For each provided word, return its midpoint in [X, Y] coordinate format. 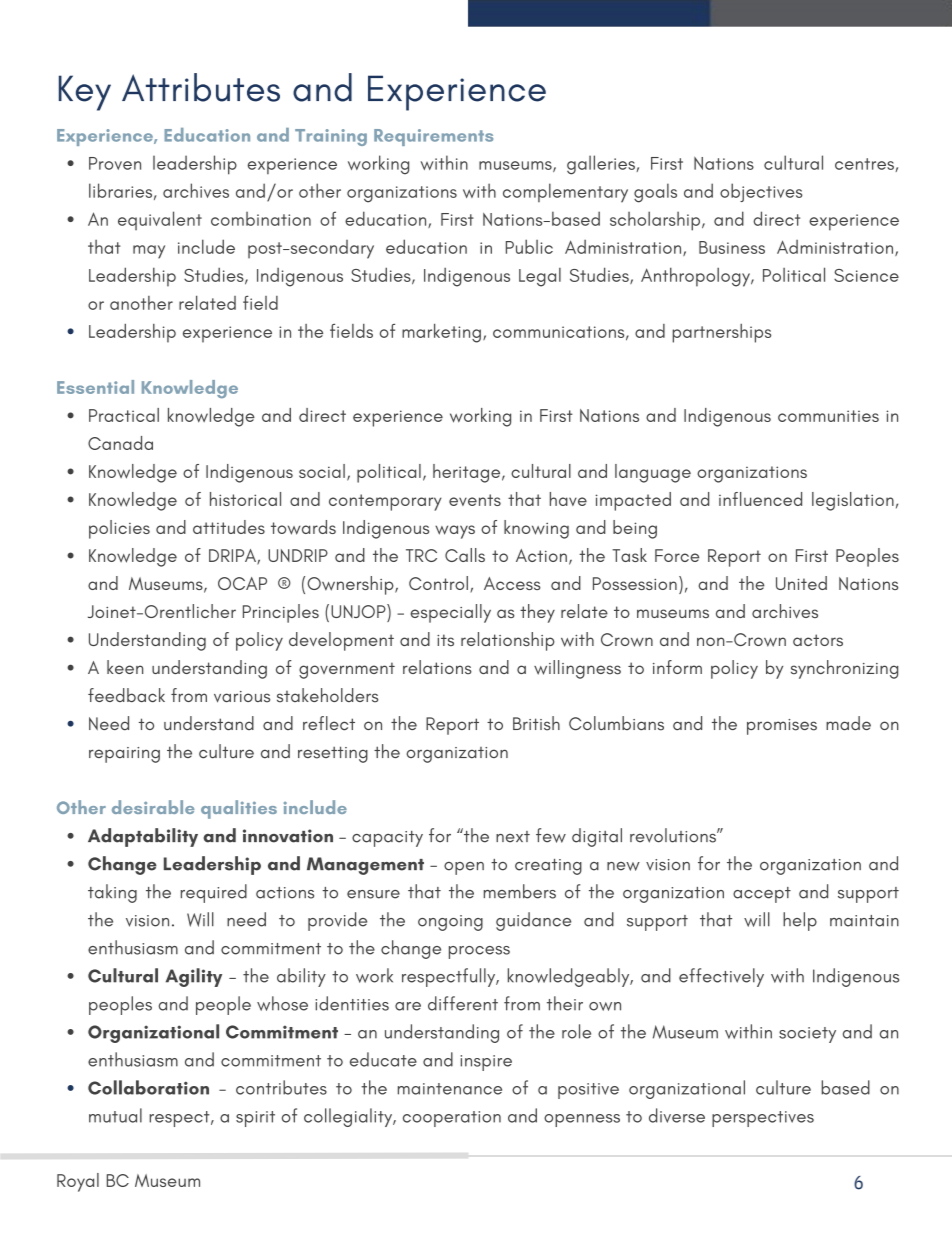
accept [762, 895]
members [520, 891]
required [214, 893]
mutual [115, 1115]
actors [818, 640]
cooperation [452, 1119]
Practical [124, 415]
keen [125, 667]
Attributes [201, 87]
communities [828, 416]
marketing [441, 333]
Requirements [433, 137]
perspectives [763, 1119]
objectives [761, 192]
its [445, 640]
